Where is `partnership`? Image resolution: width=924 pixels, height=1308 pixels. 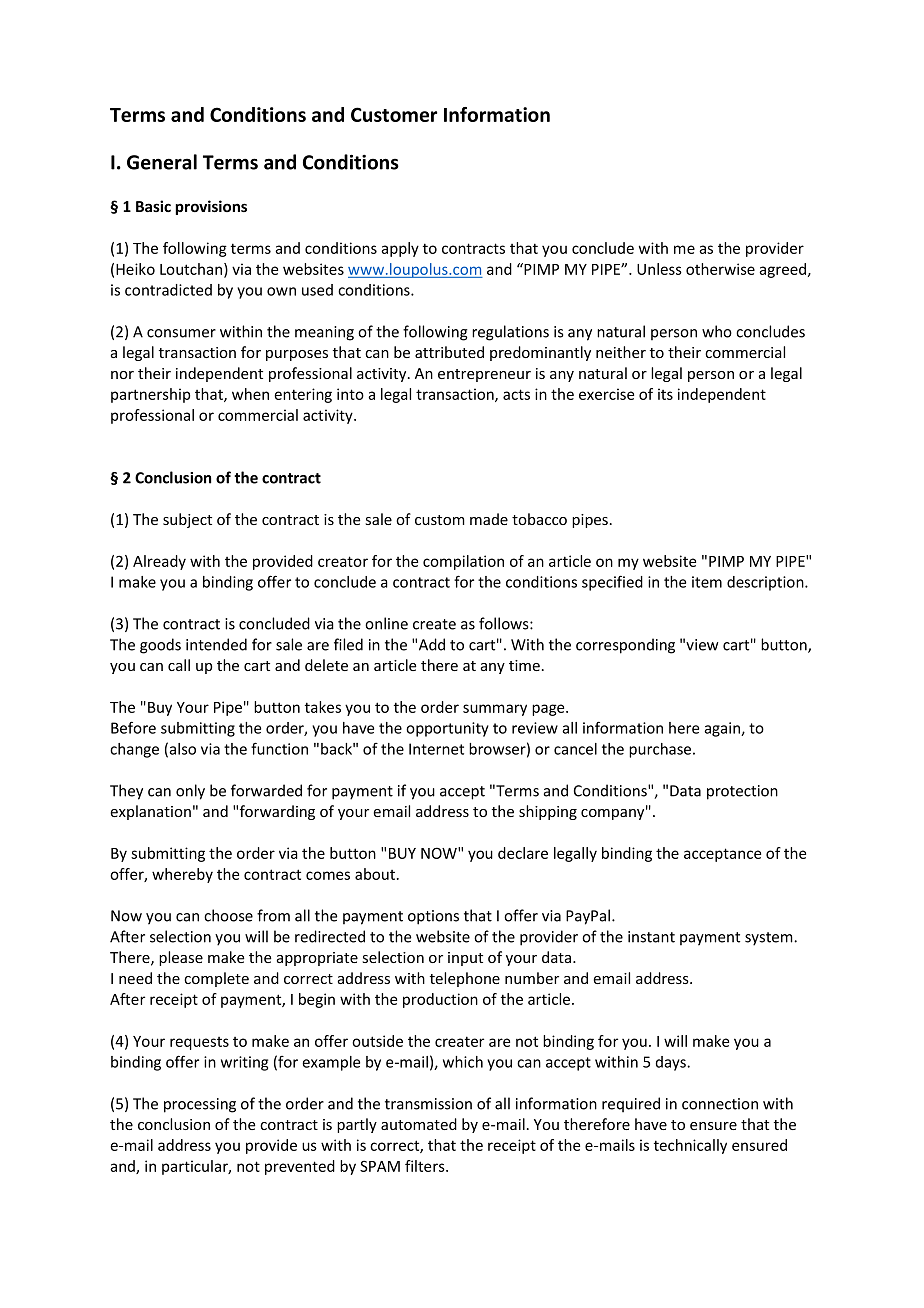 partnership is located at coordinates (151, 395).
